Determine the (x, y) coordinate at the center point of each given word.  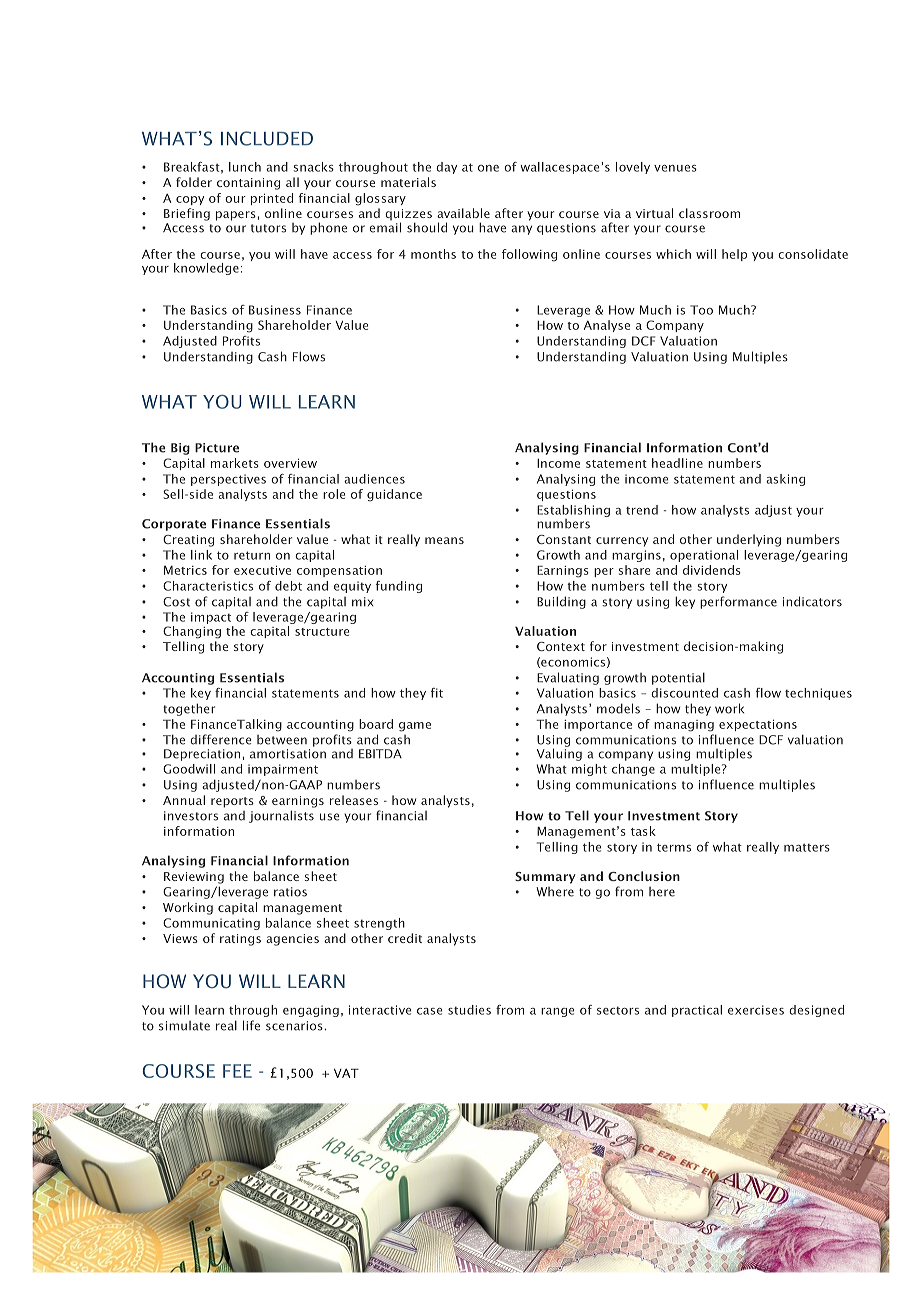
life (251, 1025)
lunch (245, 167)
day (446, 168)
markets (235, 463)
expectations (758, 725)
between (282, 740)
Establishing (573, 511)
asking (785, 480)
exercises (756, 1010)
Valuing (559, 753)
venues (675, 168)
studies (469, 1010)
